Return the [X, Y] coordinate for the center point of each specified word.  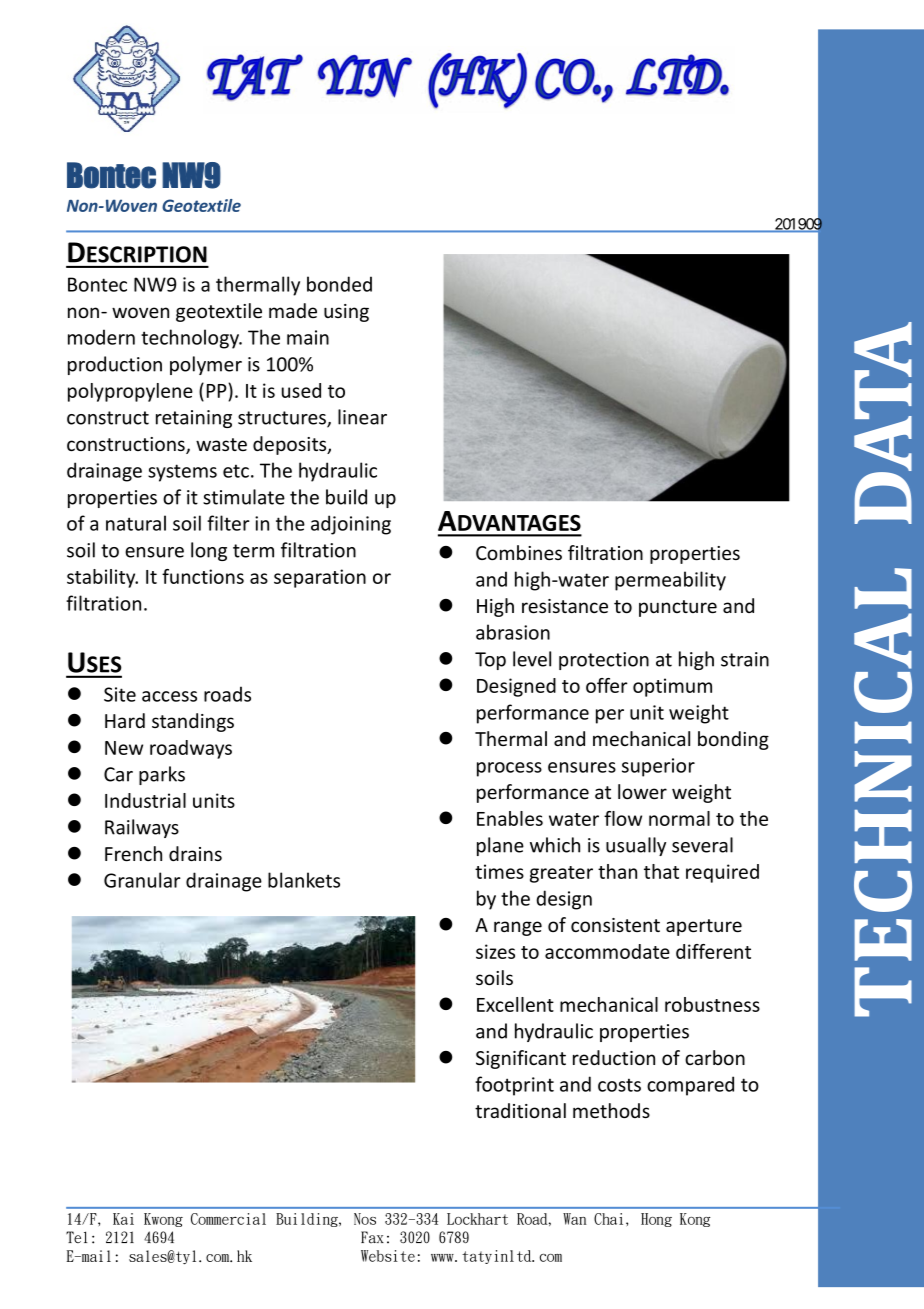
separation [320, 578]
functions [203, 576]
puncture [678, 608]
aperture [704, 927]
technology [191, 339]
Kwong [163, 1220]
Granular [142, 880]
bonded [339, 284]
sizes [495, 951]
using [346, 313]
